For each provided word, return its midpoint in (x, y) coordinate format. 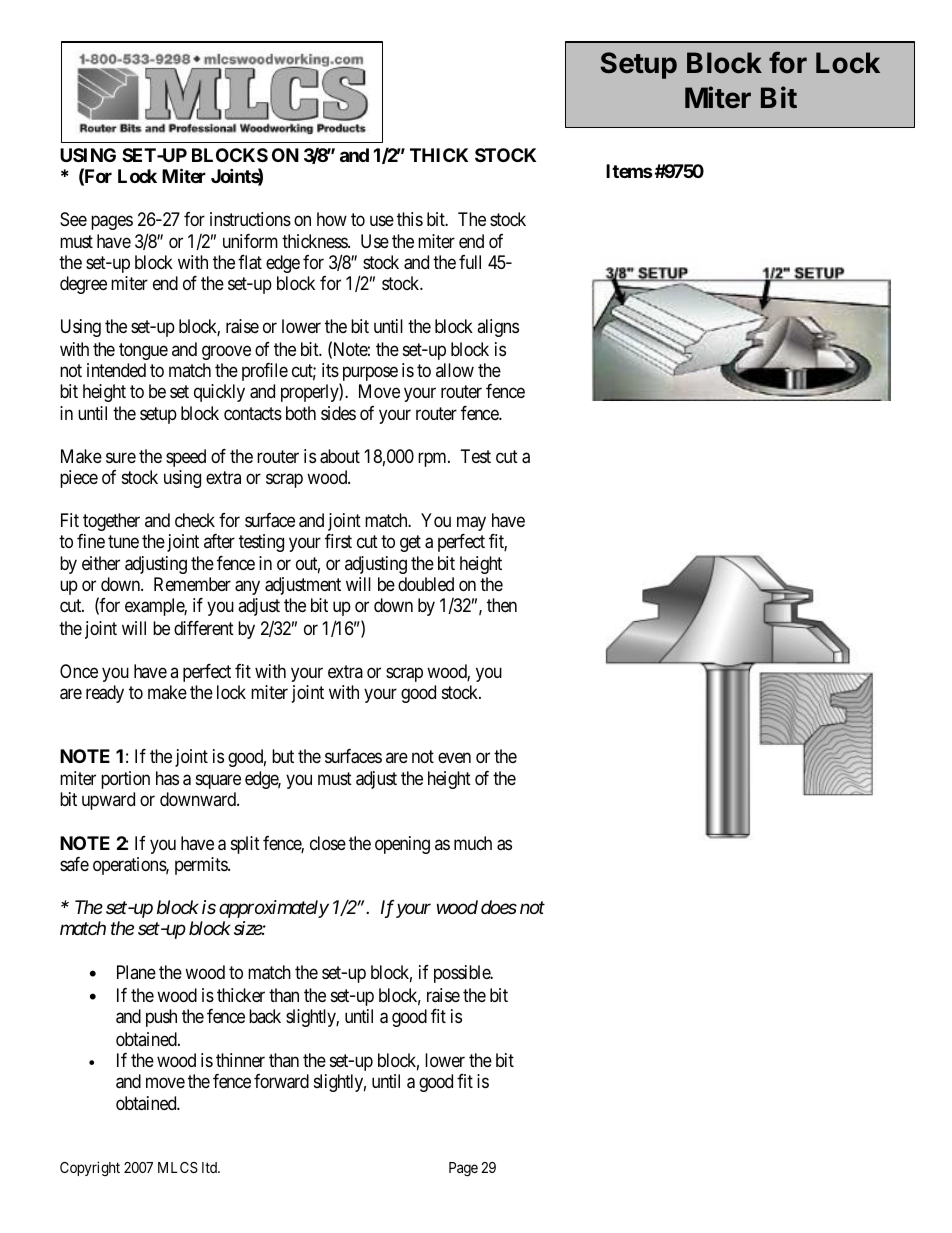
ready (105, 694)
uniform (250, 241)
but (283, 756)
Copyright (90, 1169)
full (470, 262)
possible (463, 974)
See (73, 219)
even (454, 758)
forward (281, 1081)
